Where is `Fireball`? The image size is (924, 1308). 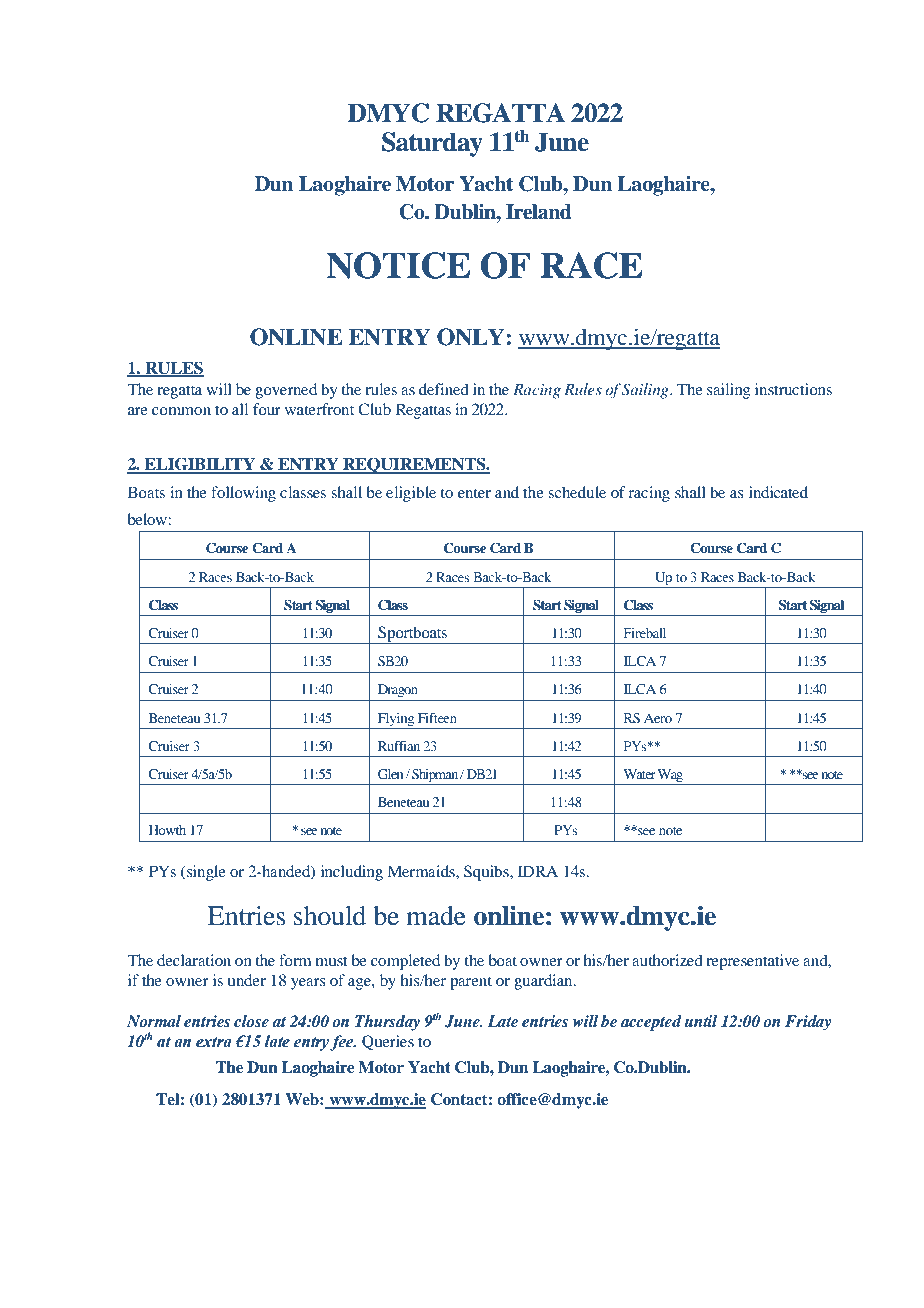 Fireball is located at coordinates (645, 633).
